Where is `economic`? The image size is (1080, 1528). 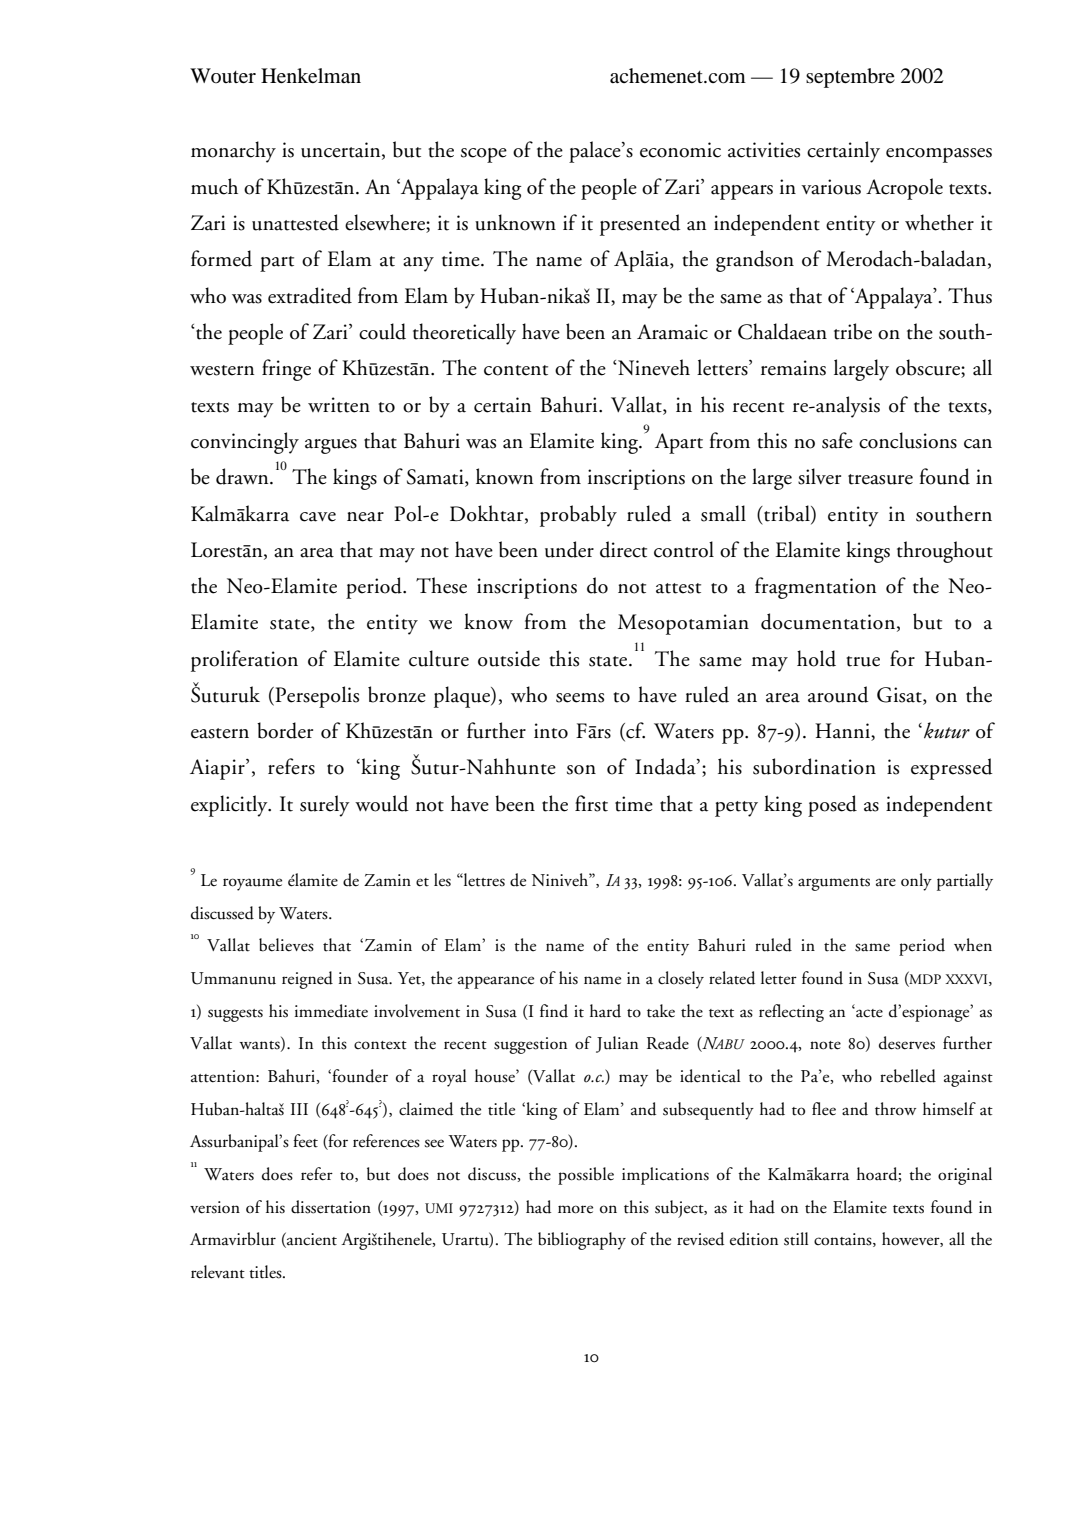
economic is located at coordinates (680, 150).
